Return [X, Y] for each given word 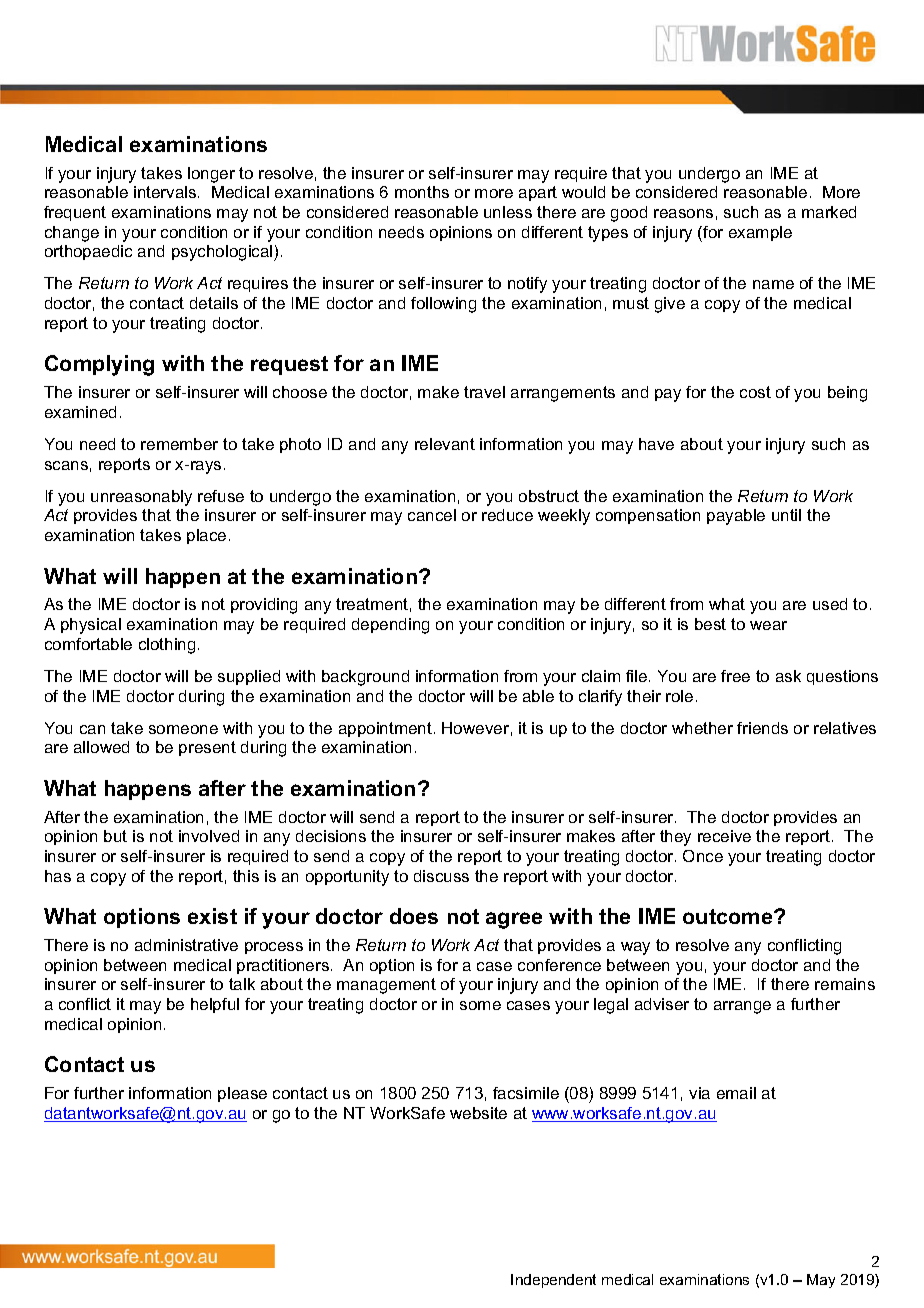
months [422, 192]
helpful [215, 1005]
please [242, 1094]
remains [845, 984]
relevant [445, 444]
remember [179, 444]
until [786, 515]
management [386, 986]
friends [762, 728]
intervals [166, 192]
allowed [101, 747]
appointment [385, 729]
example [760, 233]
